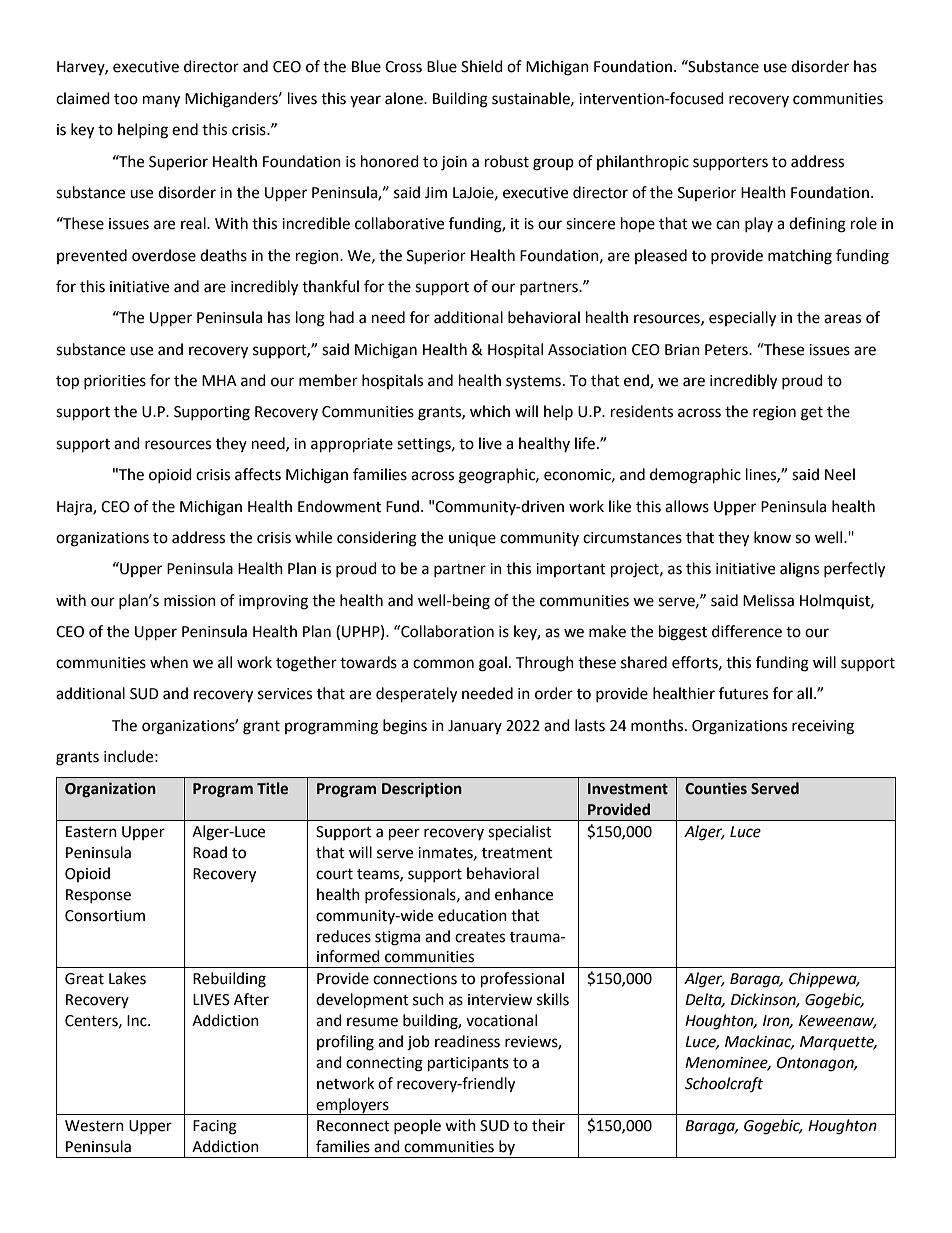 This image has width=952, height=1233. What do you see at coordinates (468, 1064) in the image?
I see `participants` at bounding box center [468, 1064].
